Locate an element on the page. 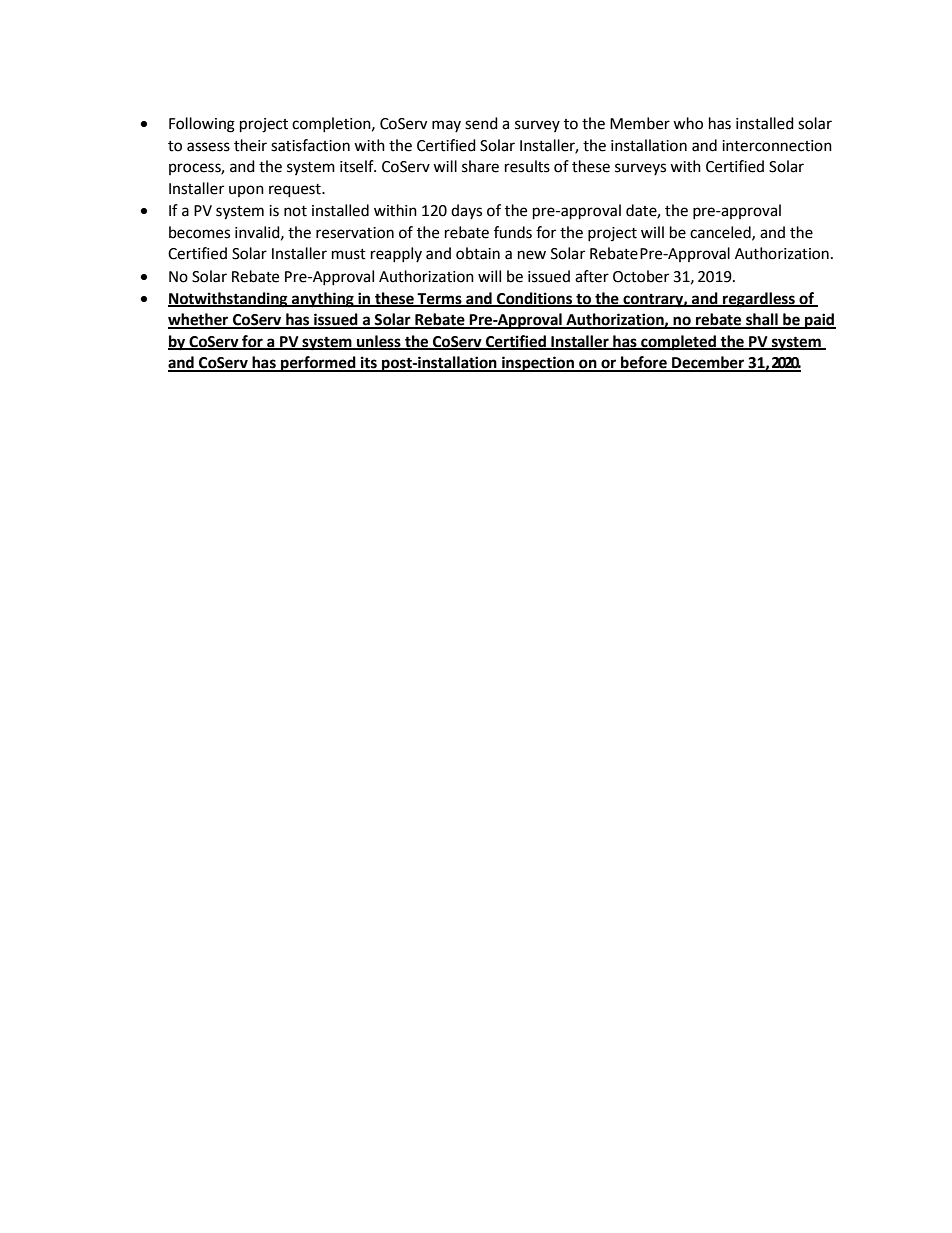 This document has width=952, height=1233. funds is located at coordinates (513, 232).
